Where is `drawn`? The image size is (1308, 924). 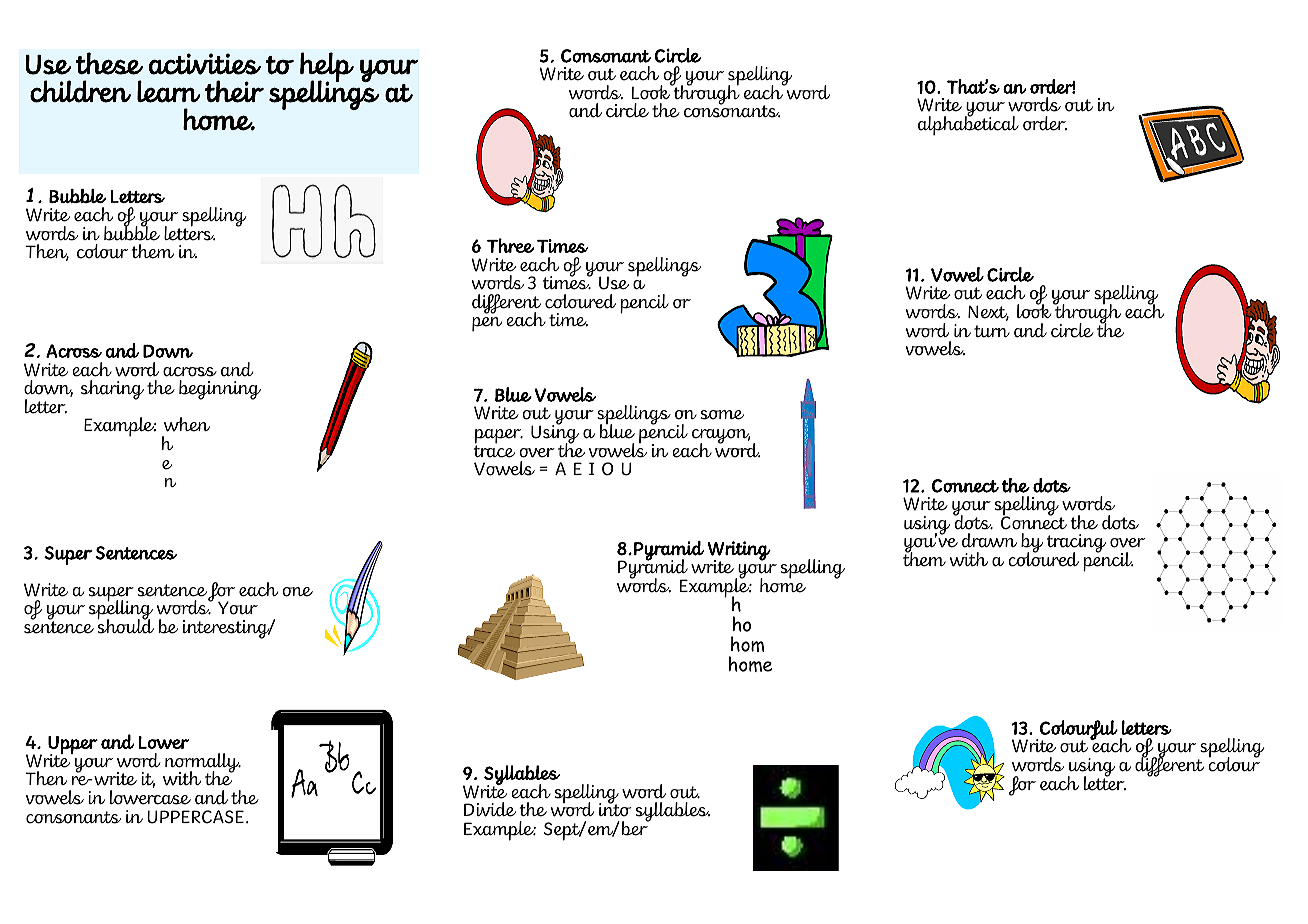
drawn is located at coordinates (989, 540).
